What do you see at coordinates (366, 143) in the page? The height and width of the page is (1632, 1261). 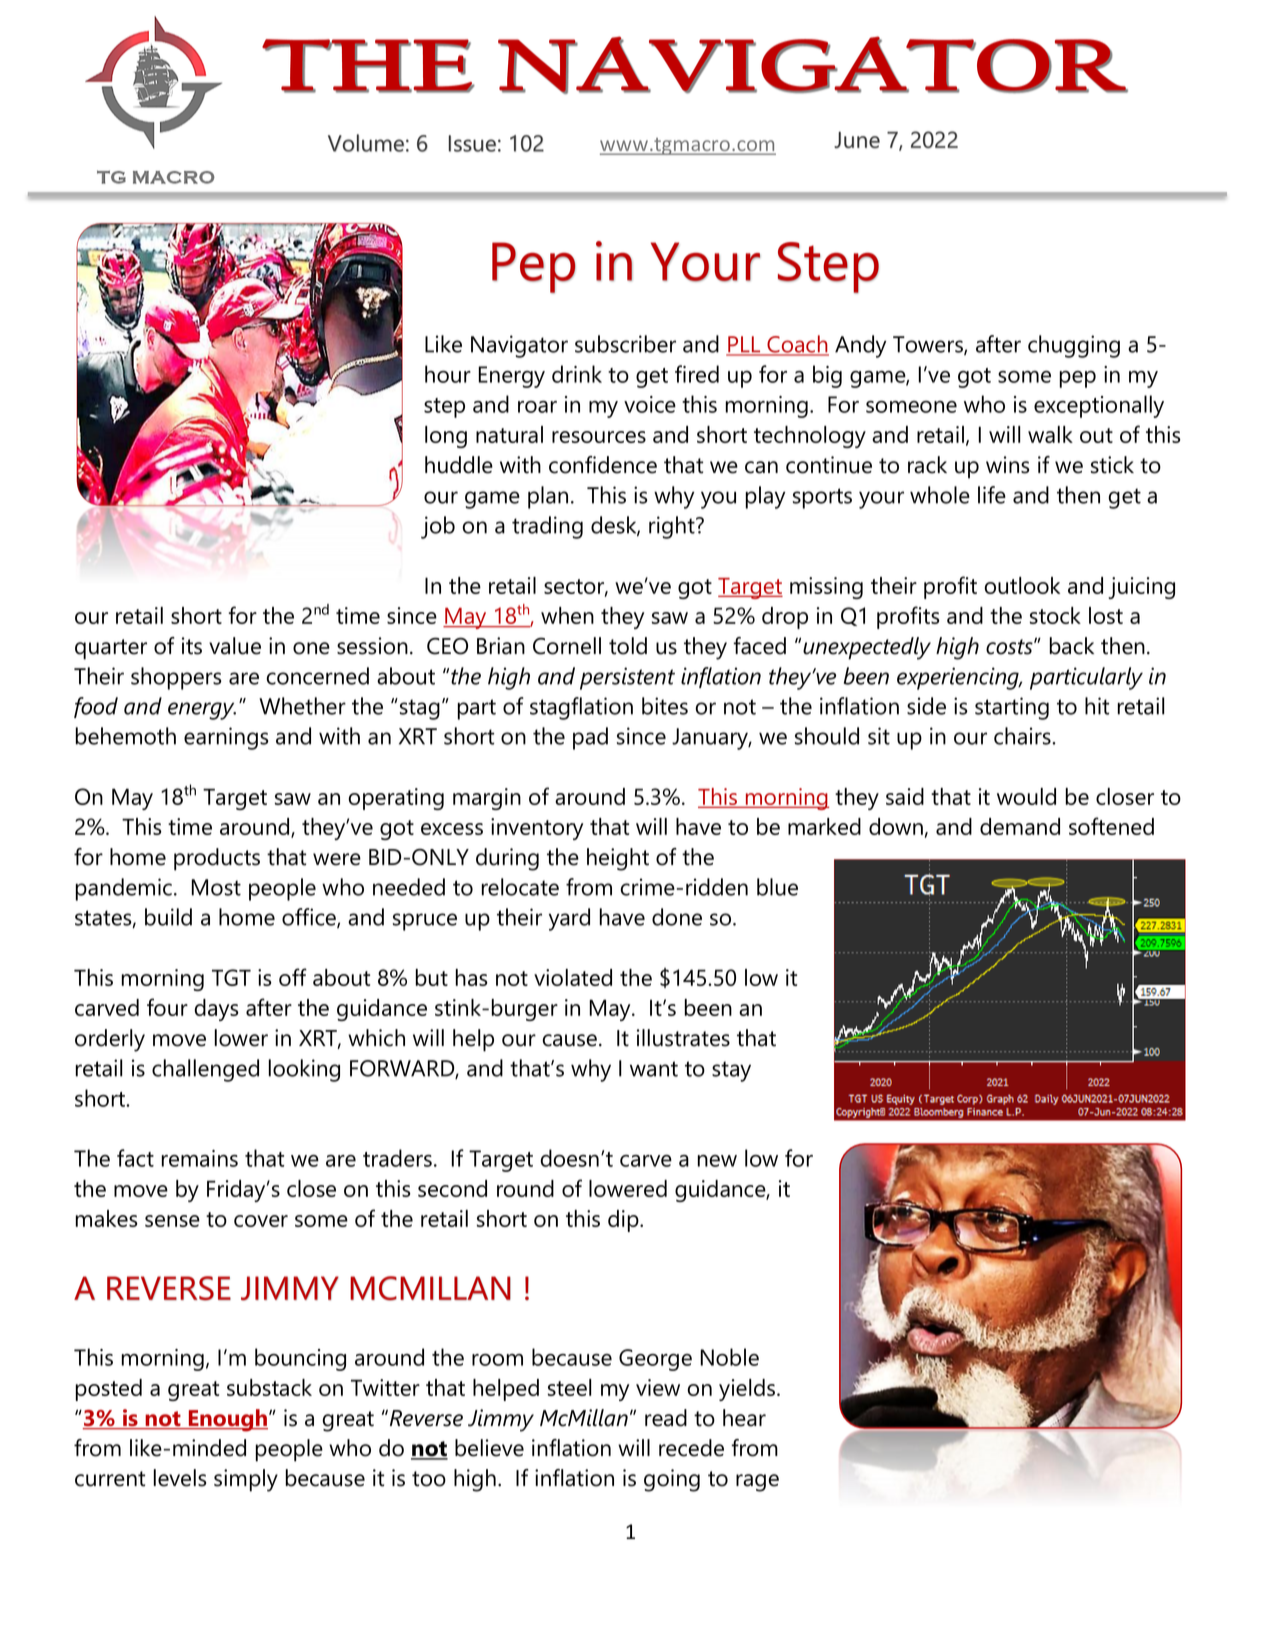 I see `Volume` at bounding box center [366, 143].
